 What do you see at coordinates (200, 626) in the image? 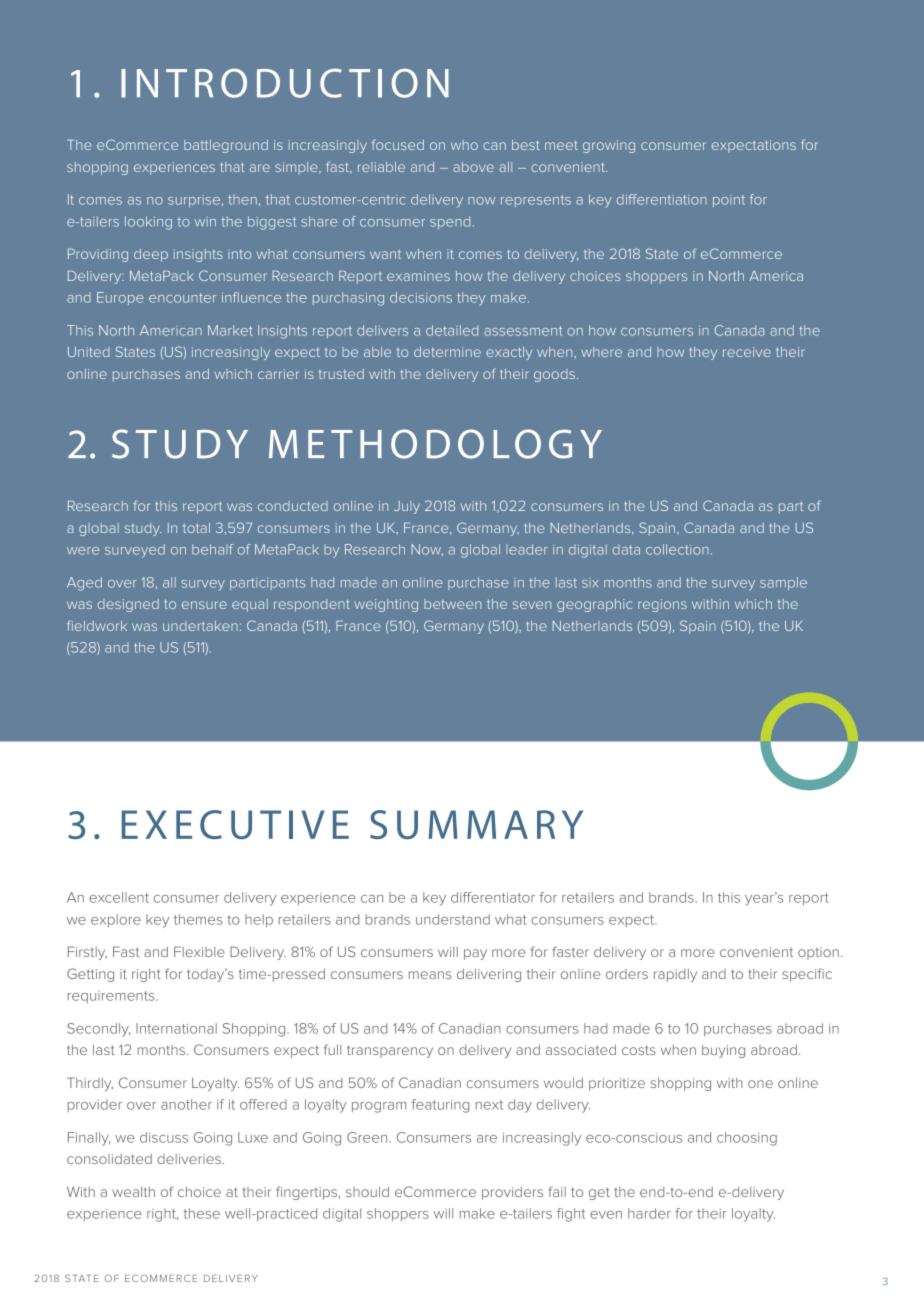
I see `undertaken` at bounding box center [200, 626].
